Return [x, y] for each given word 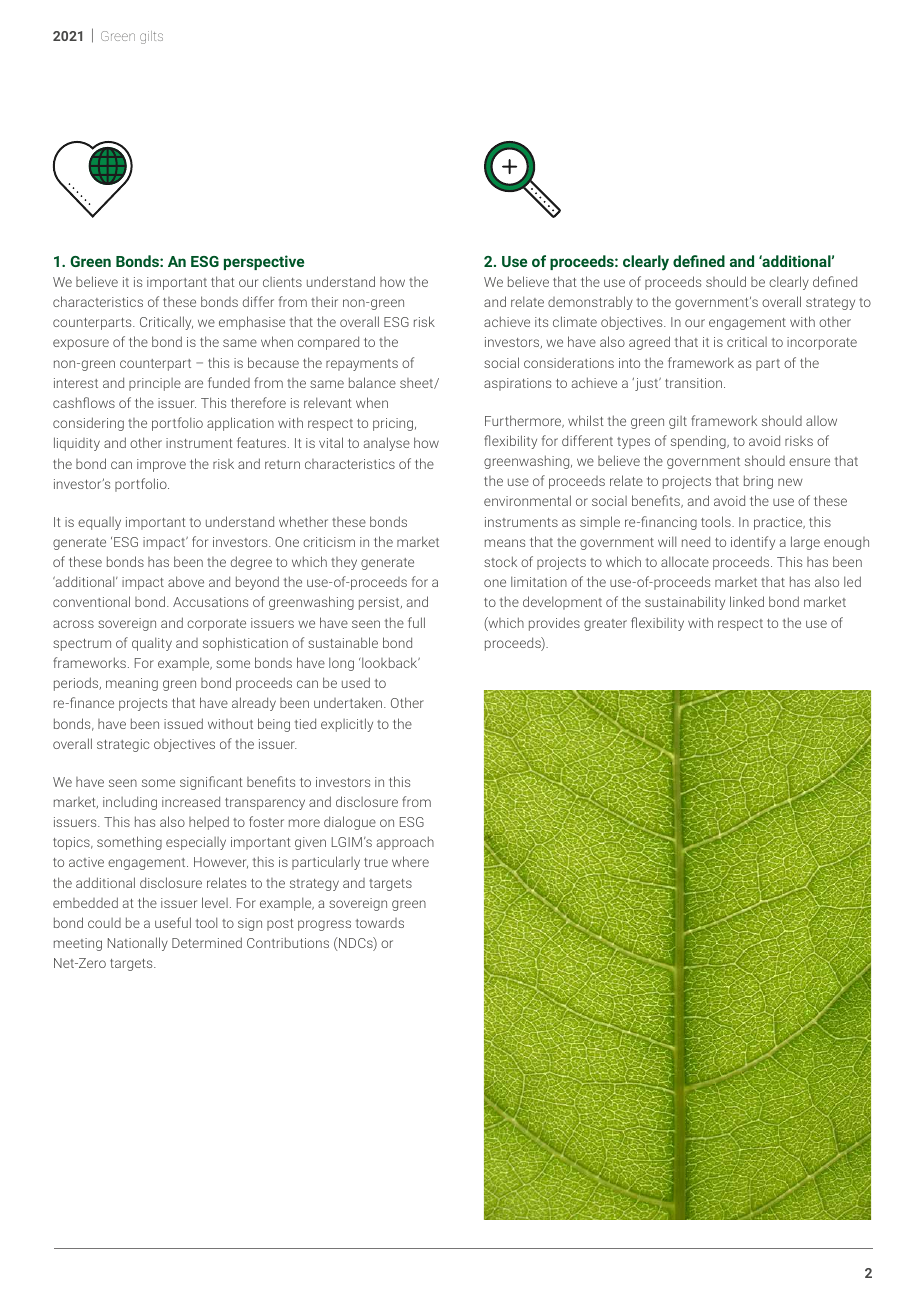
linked [747, 601]
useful [173, 922]
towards [380, 923]
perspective [264, 262]
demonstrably [590, 303]
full [416, 622]
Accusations [210, 602]
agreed [649, 343]
